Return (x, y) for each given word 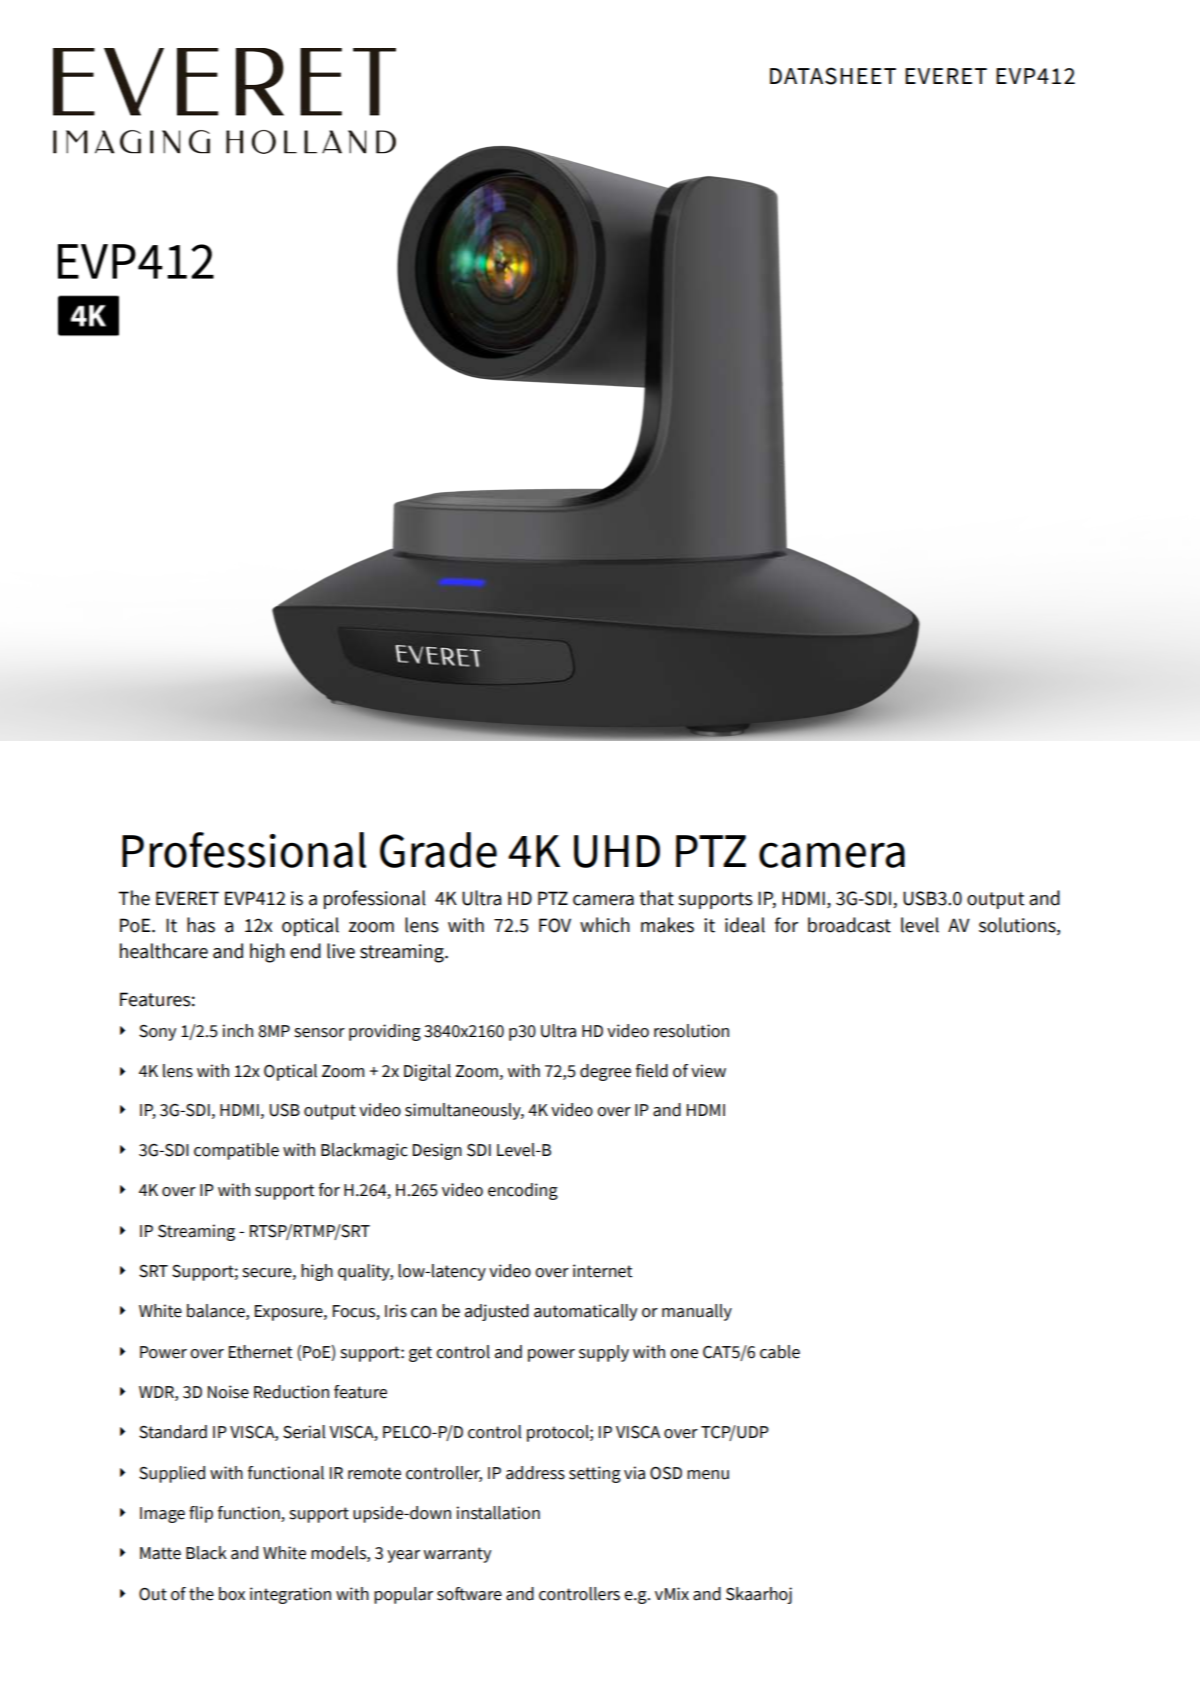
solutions (1018, 925)
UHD (617, 851)
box (232, 1594)
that (657, 898)
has (201, 925)
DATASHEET (833, 76)
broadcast (849, 925)
